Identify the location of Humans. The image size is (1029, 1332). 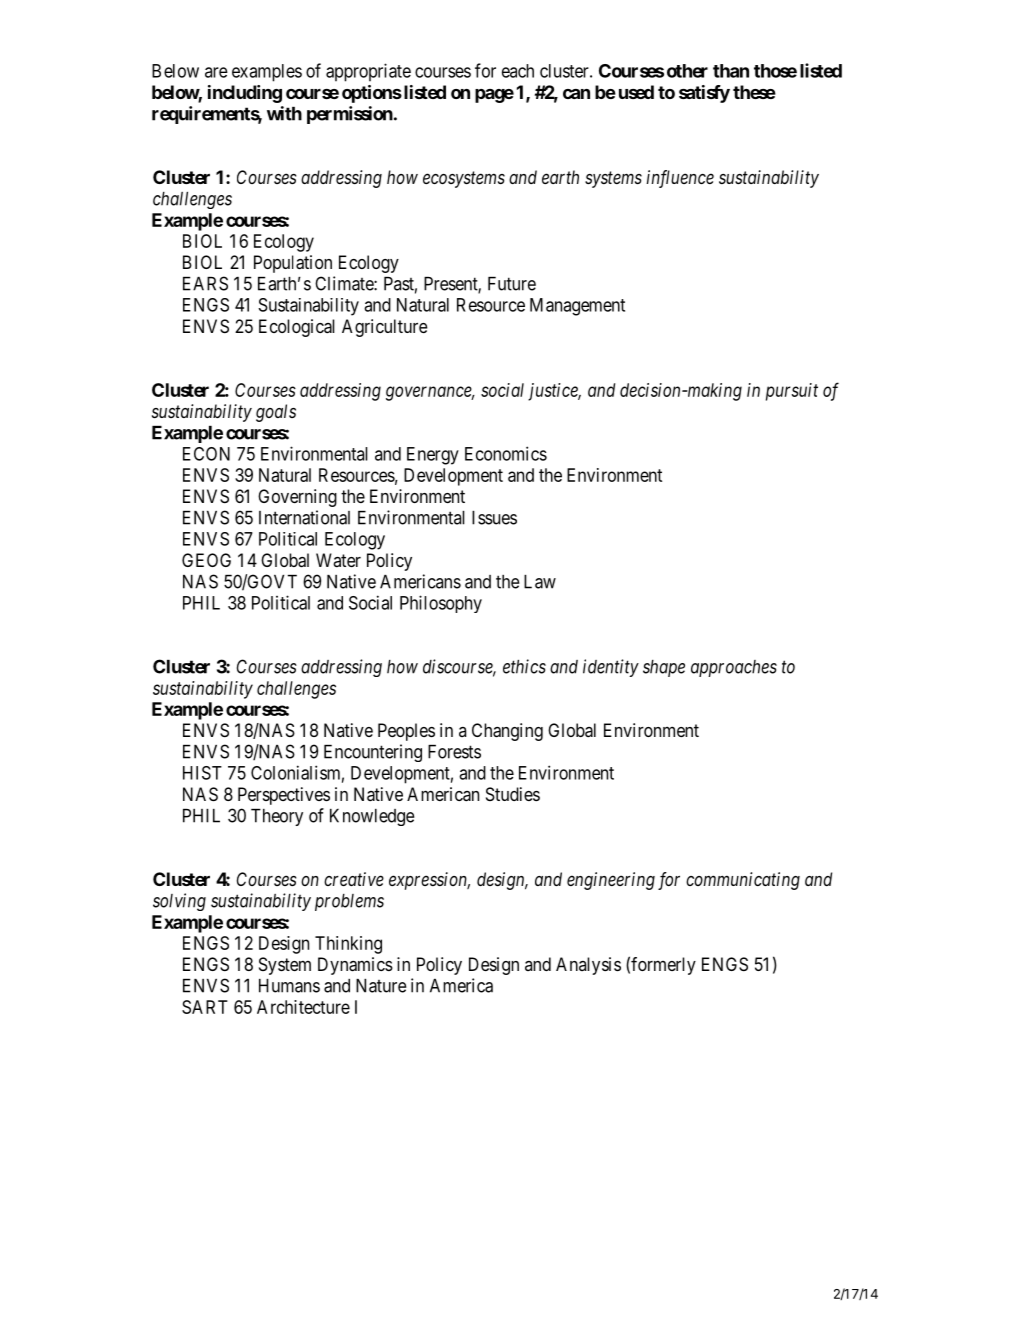
(289, 986).
